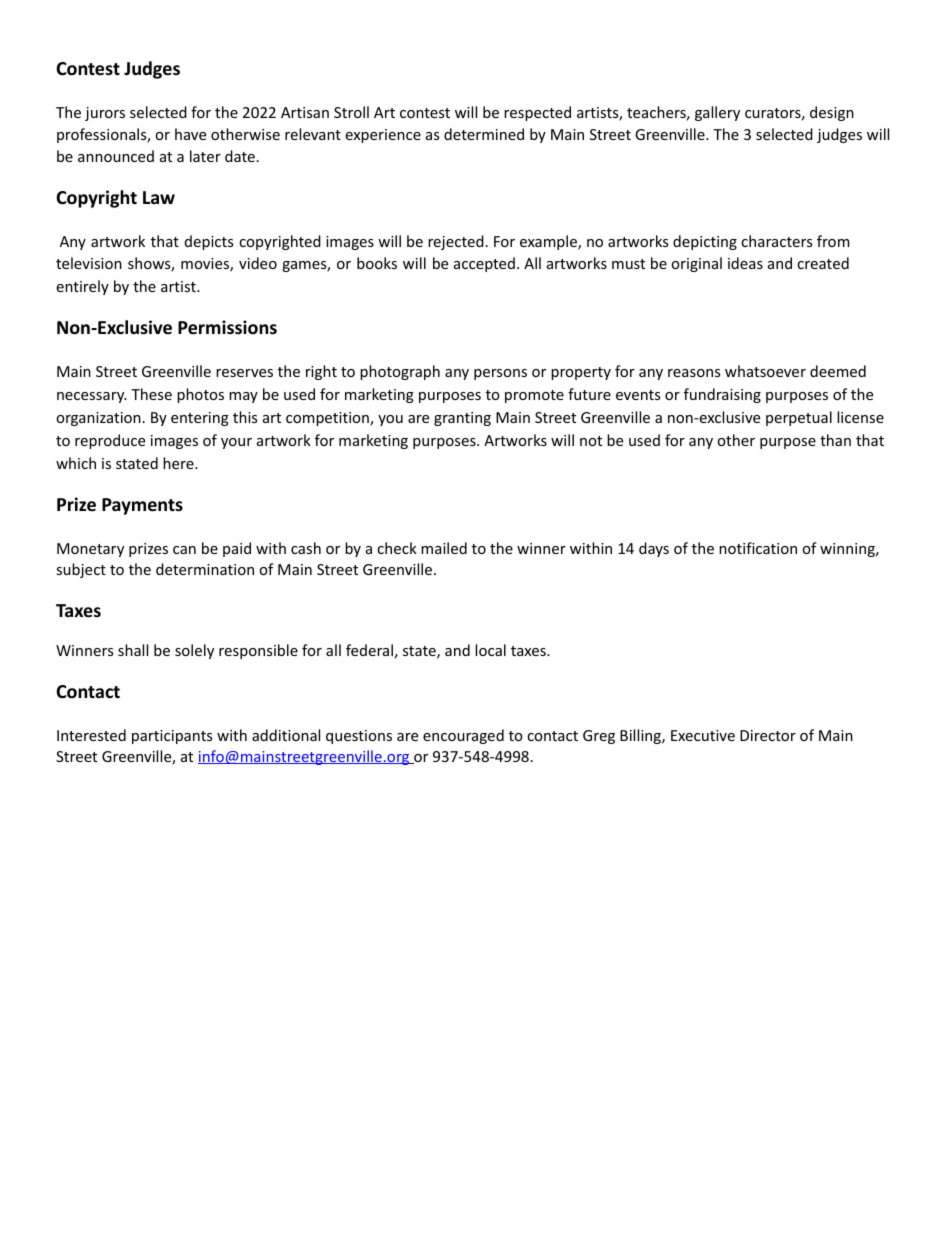 The height and width of the screenshot is (1233, 952). Describe the element at coordinates (799, 418) in the screenshot. I see `perpetual` at that location.
